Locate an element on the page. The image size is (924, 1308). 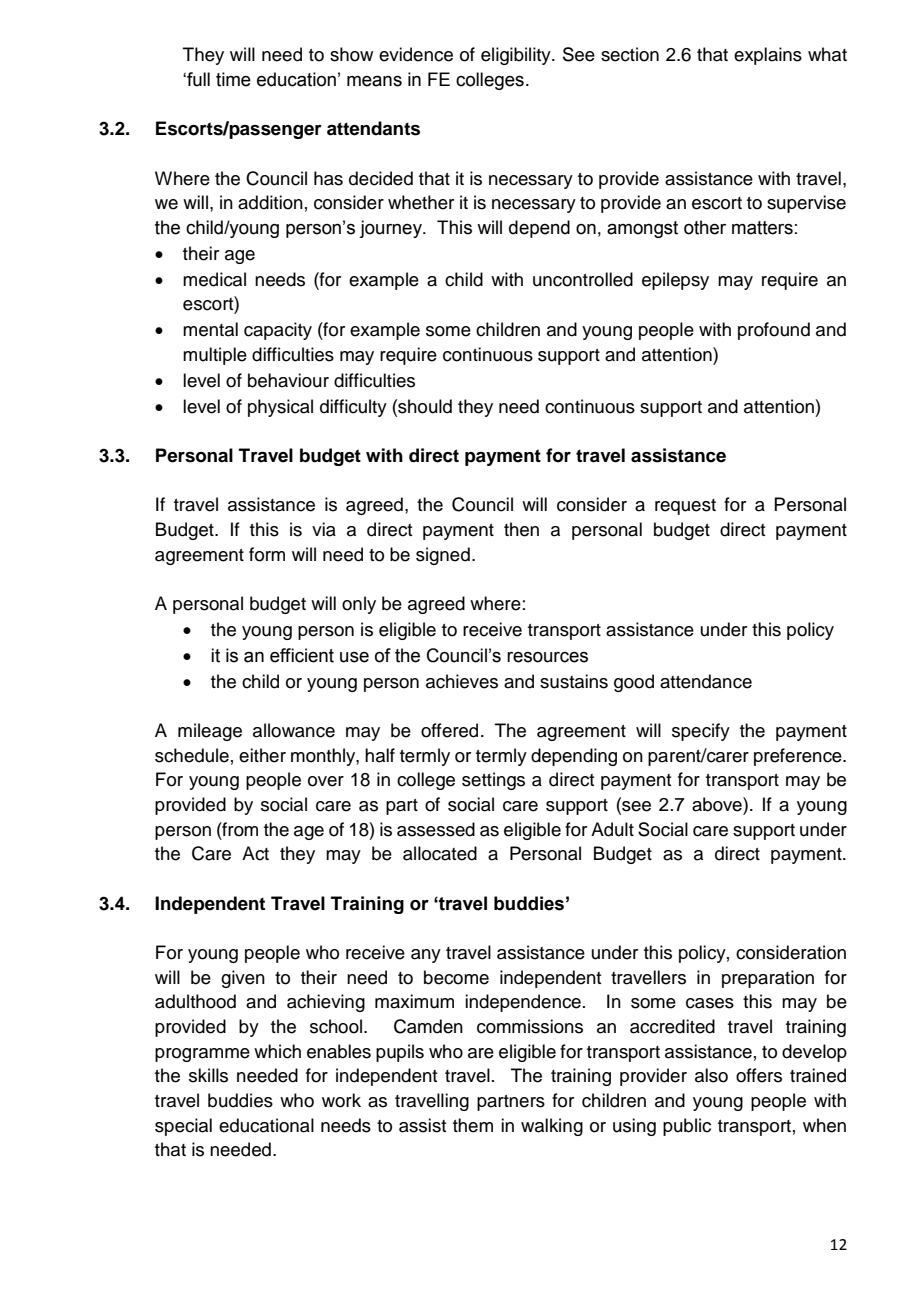
explains is located at coordinates (768, 56).
